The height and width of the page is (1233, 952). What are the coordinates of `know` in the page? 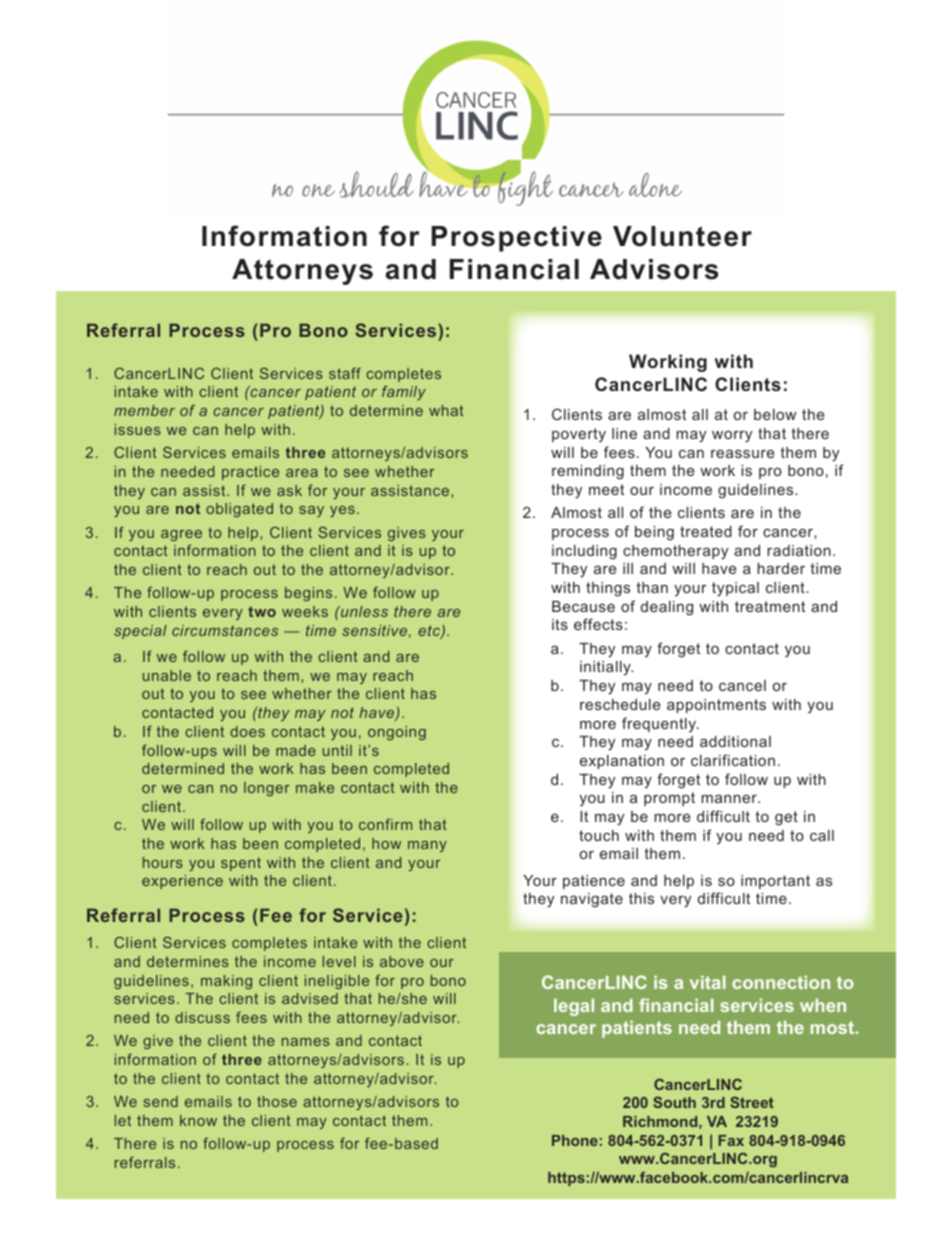 It's located at (198, 1120).
